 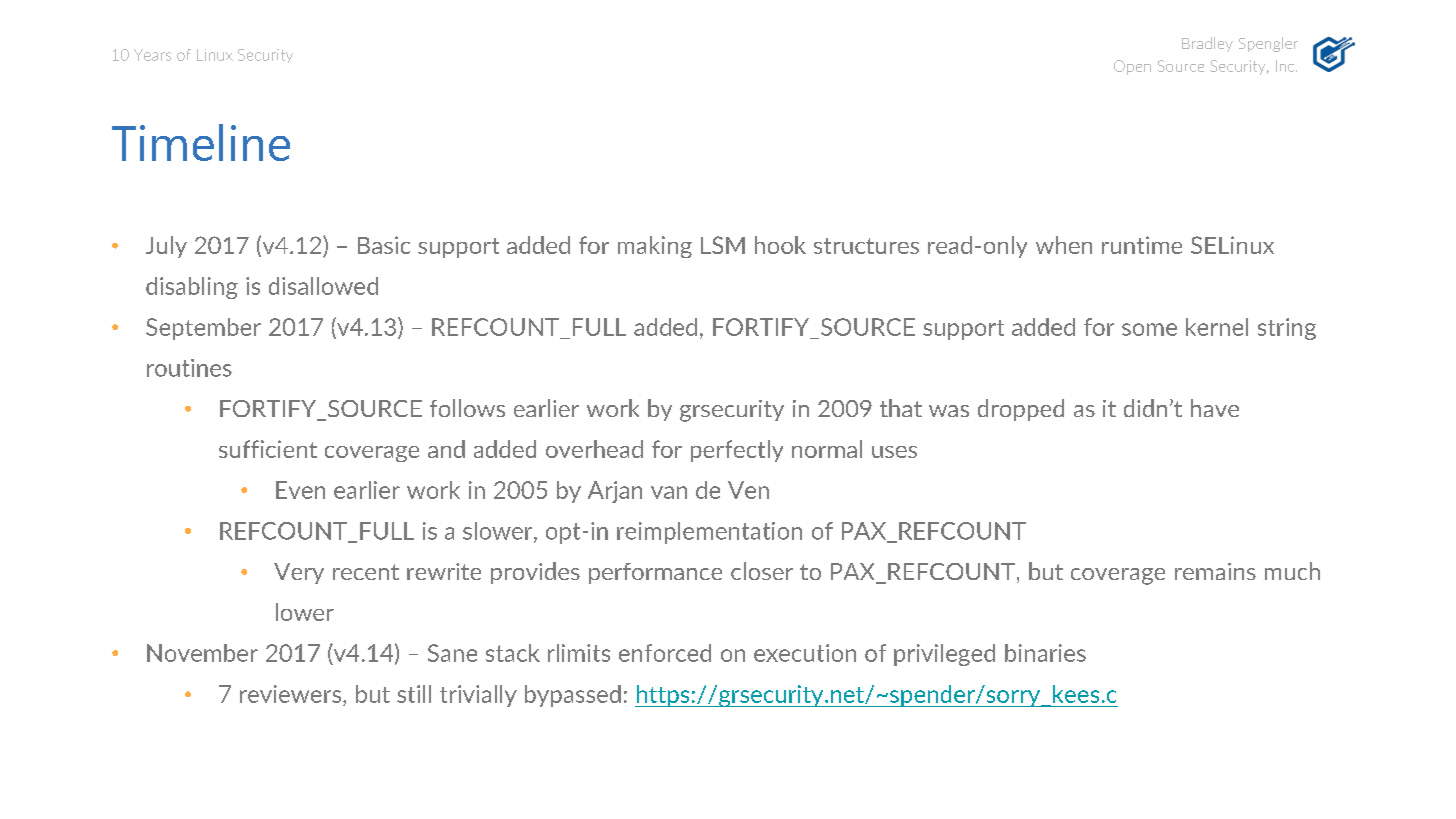 I want to click on binaries, so click(x=1045, y=653).
